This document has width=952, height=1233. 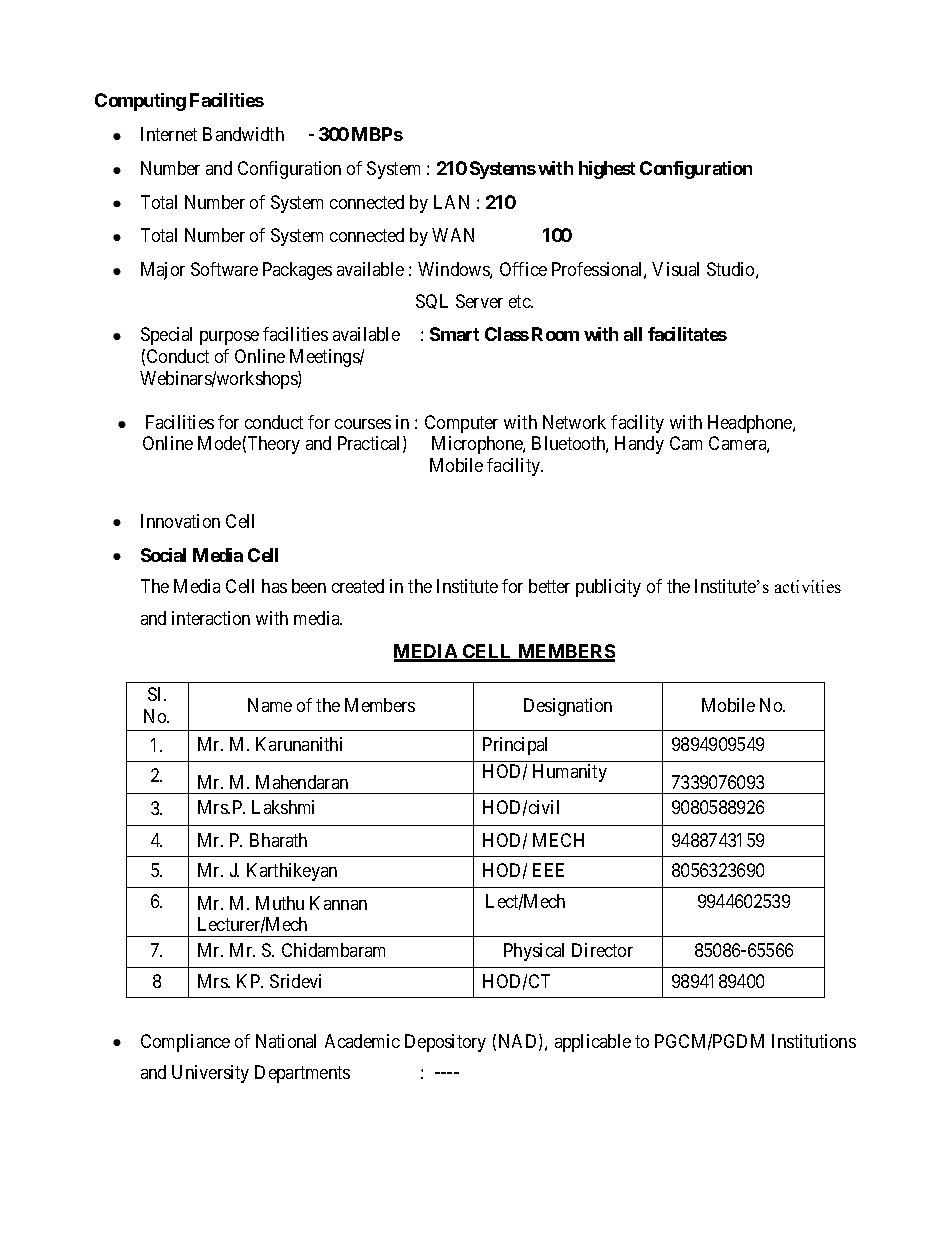 I want to click on highest, so click(x=607, y=170).
